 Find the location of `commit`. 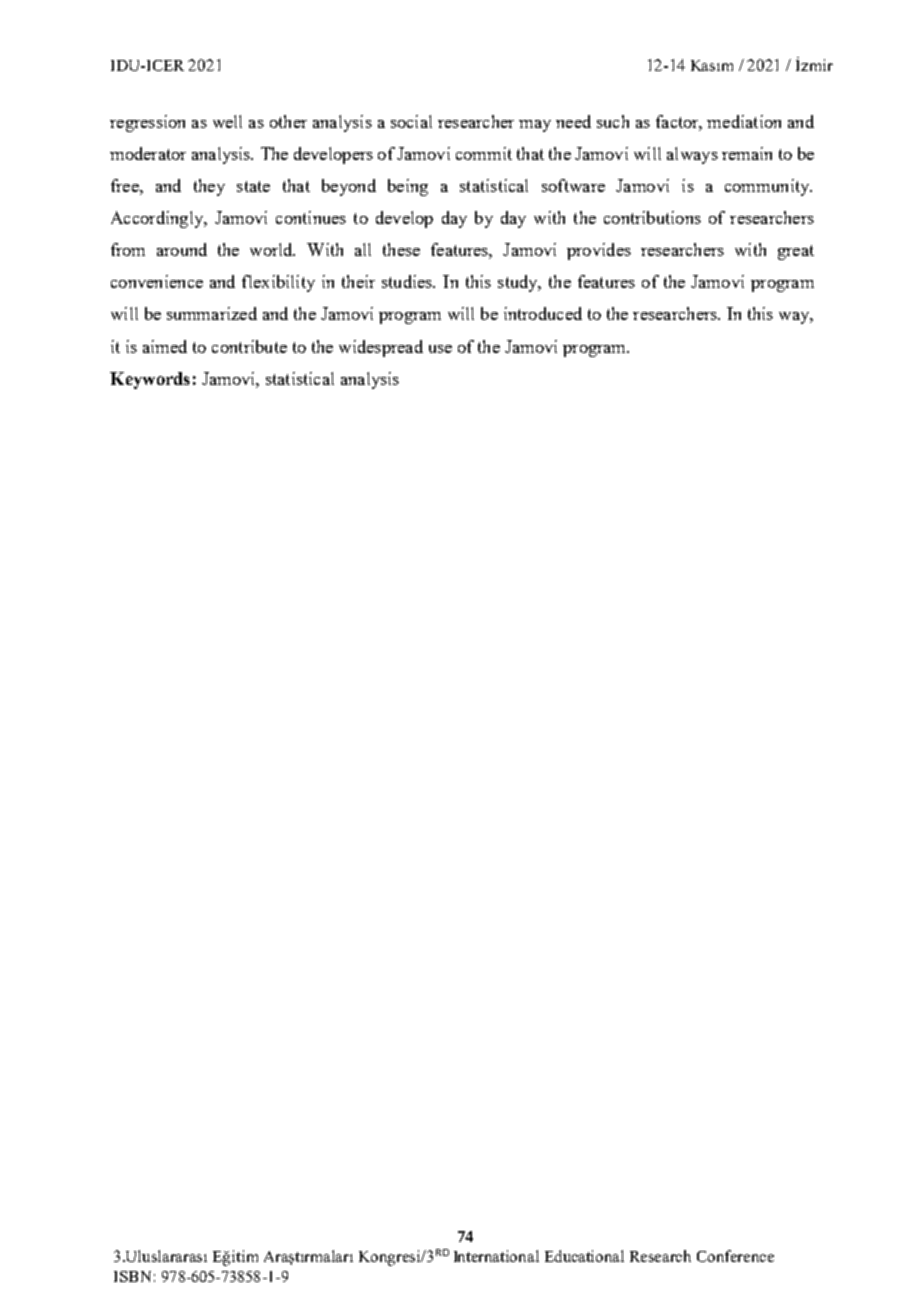

commit is located at coordinates (484, 153).
